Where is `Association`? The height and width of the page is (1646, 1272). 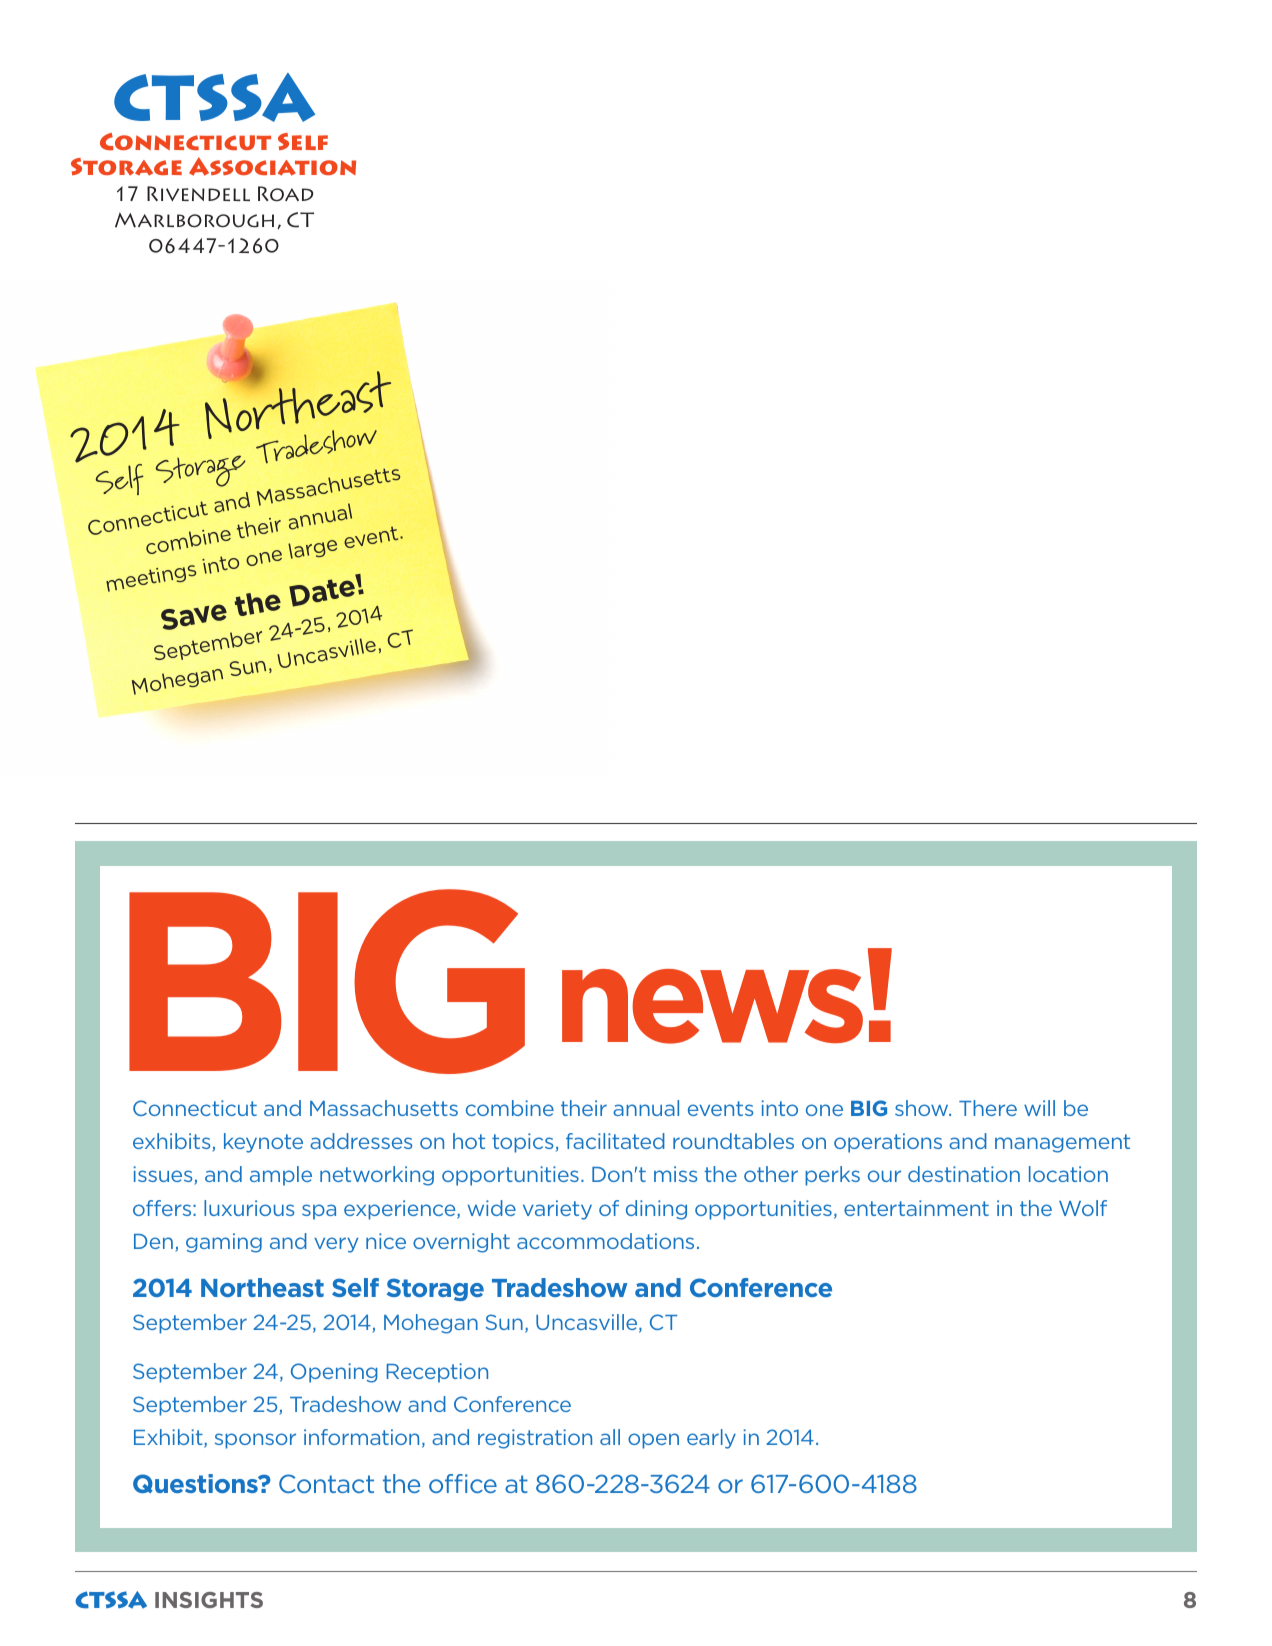 Association is located at coordinates (272, 166).
